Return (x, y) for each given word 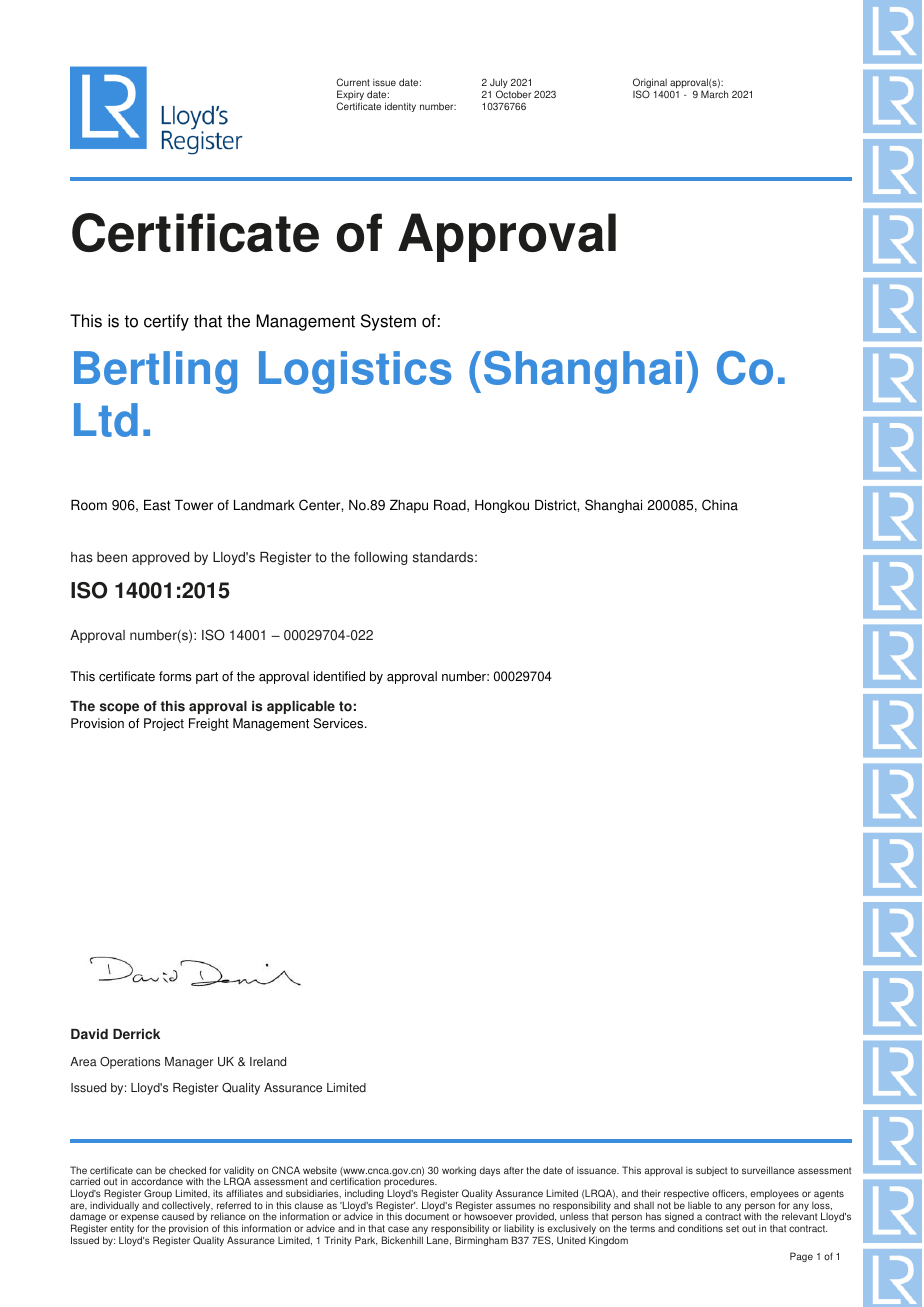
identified (339, 676)
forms (175, 676)
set (732, 1228)
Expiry (350, 96)
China (720, 505)
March (714, 94)
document (427, 1216)
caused (178, 1216)
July (499, 85)
